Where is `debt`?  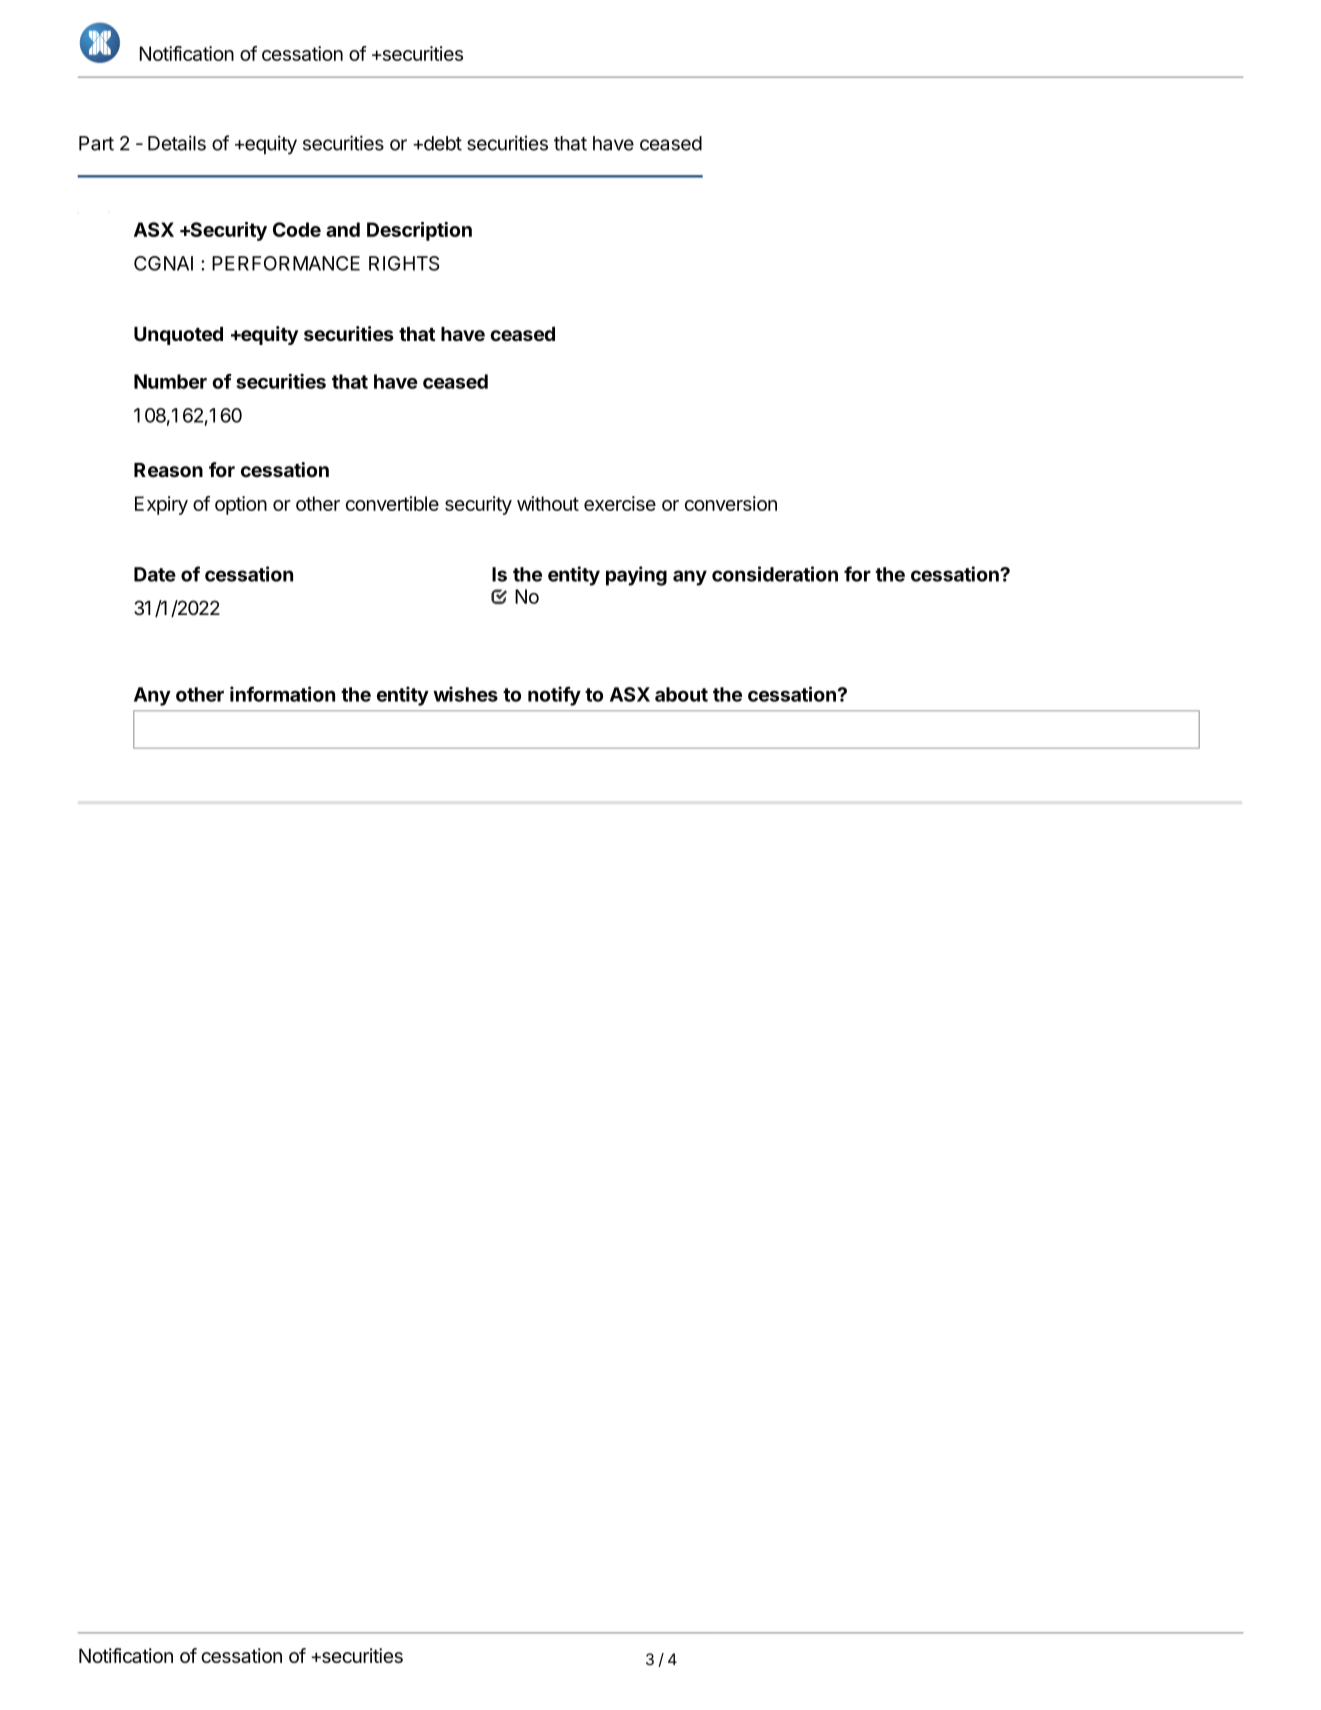
debt is located at coordinates (441, 143).
